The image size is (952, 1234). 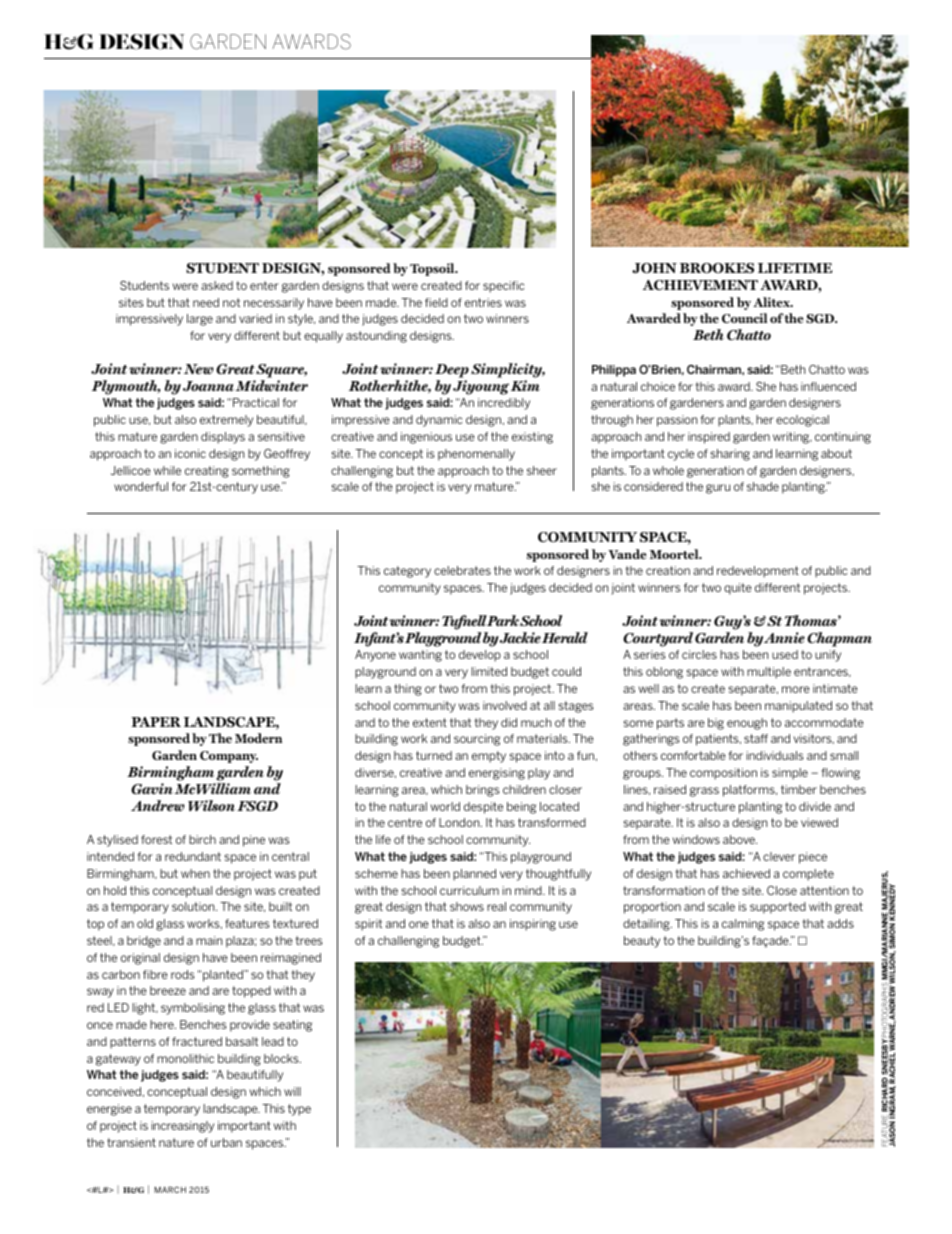 What do you see at coordinates (744, 318) in the screenshot?
I see `Council` at bounding box center [744, 318].
